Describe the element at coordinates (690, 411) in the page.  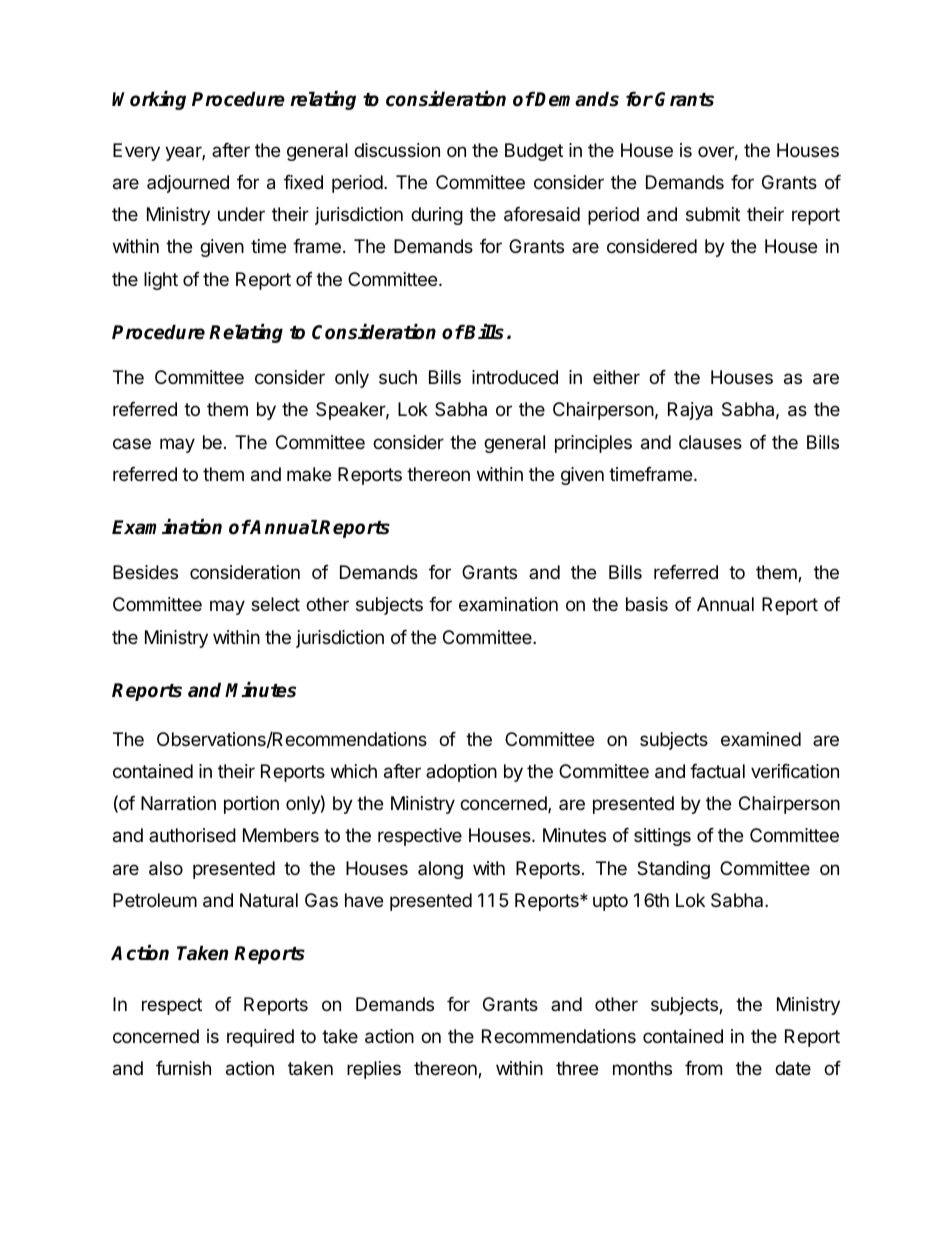
I see `Rajya` at that location.
